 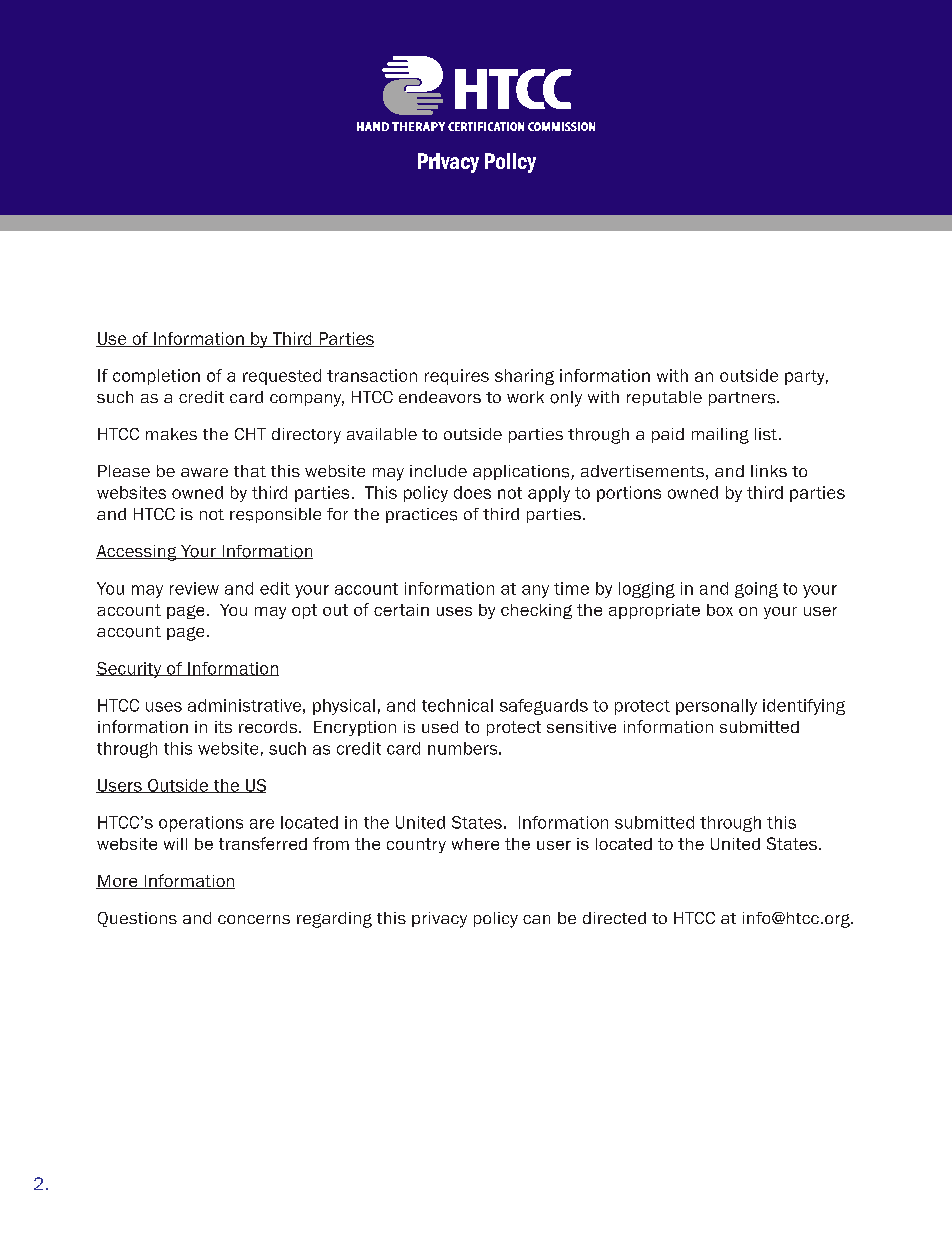 What do you see at coordinates (440, 397) in the page?
I see `endeavors` at bounding box center [440, 397].
